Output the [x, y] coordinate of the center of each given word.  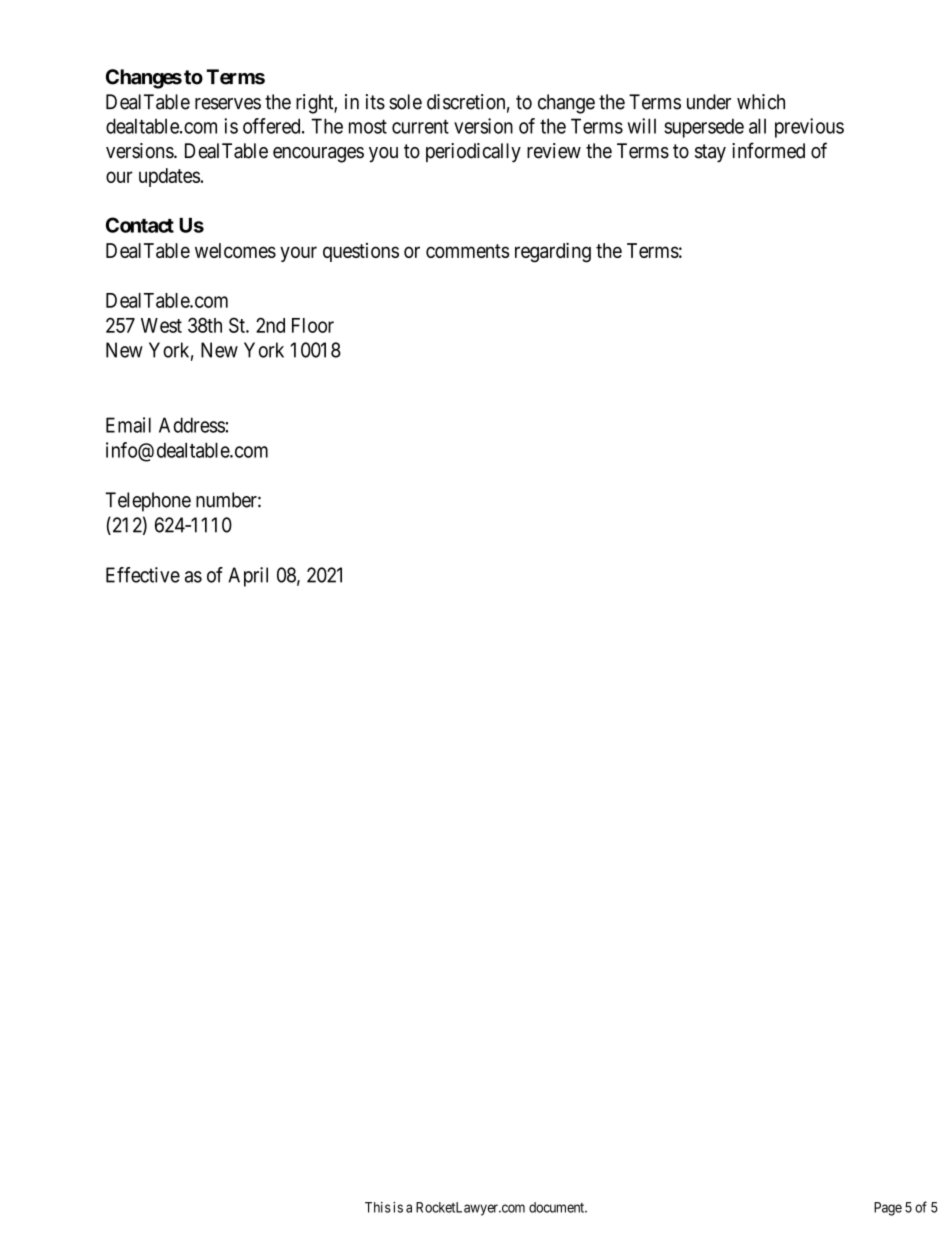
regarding [553, 252]
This [378, 1207]
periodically [473, 153]
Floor [313, 325]
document [558, 1207]
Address [192, 425]
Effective [143, 575]
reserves [228, 104]
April [248, 577]
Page [888, 1209]
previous [809, 128]
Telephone [148, 502]
